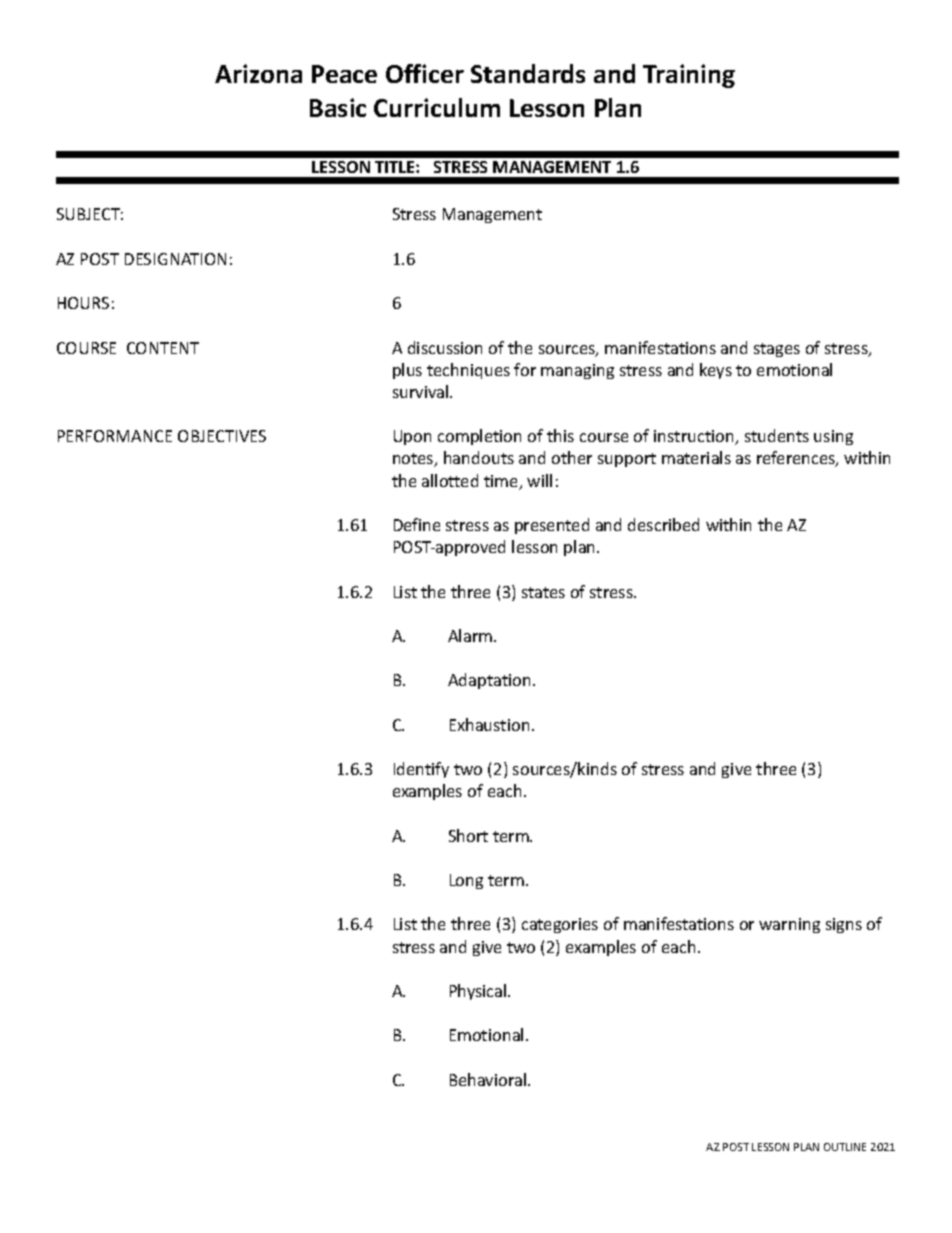 The height and width of the image is (1233, 952). I want to click on Long, so click(466, 881).
